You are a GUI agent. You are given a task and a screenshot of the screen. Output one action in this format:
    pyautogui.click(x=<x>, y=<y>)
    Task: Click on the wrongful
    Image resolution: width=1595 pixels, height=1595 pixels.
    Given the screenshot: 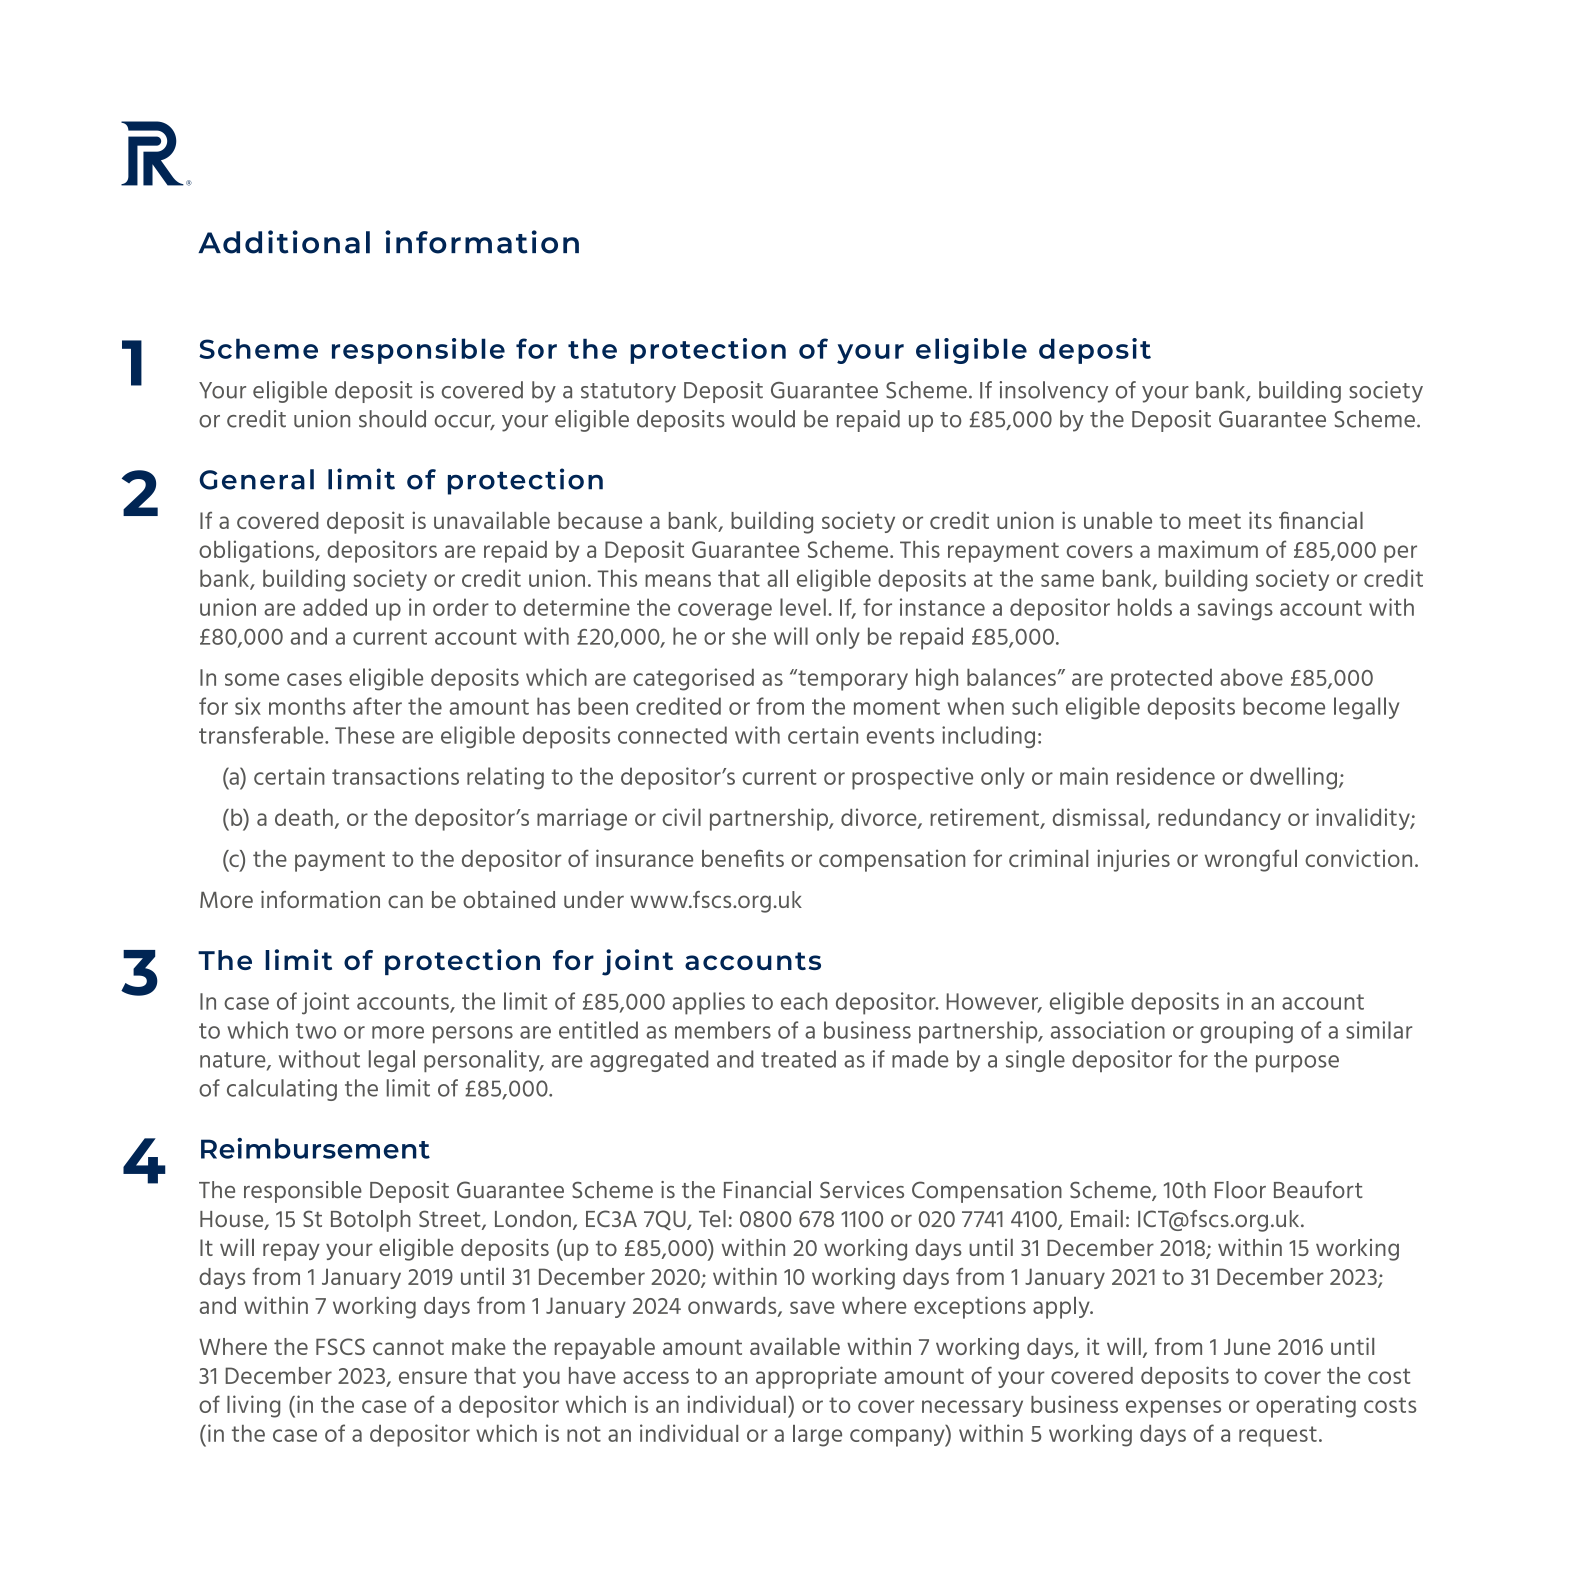 What is the action you would take?
    pyautogui.click(x=1251, y=860)
